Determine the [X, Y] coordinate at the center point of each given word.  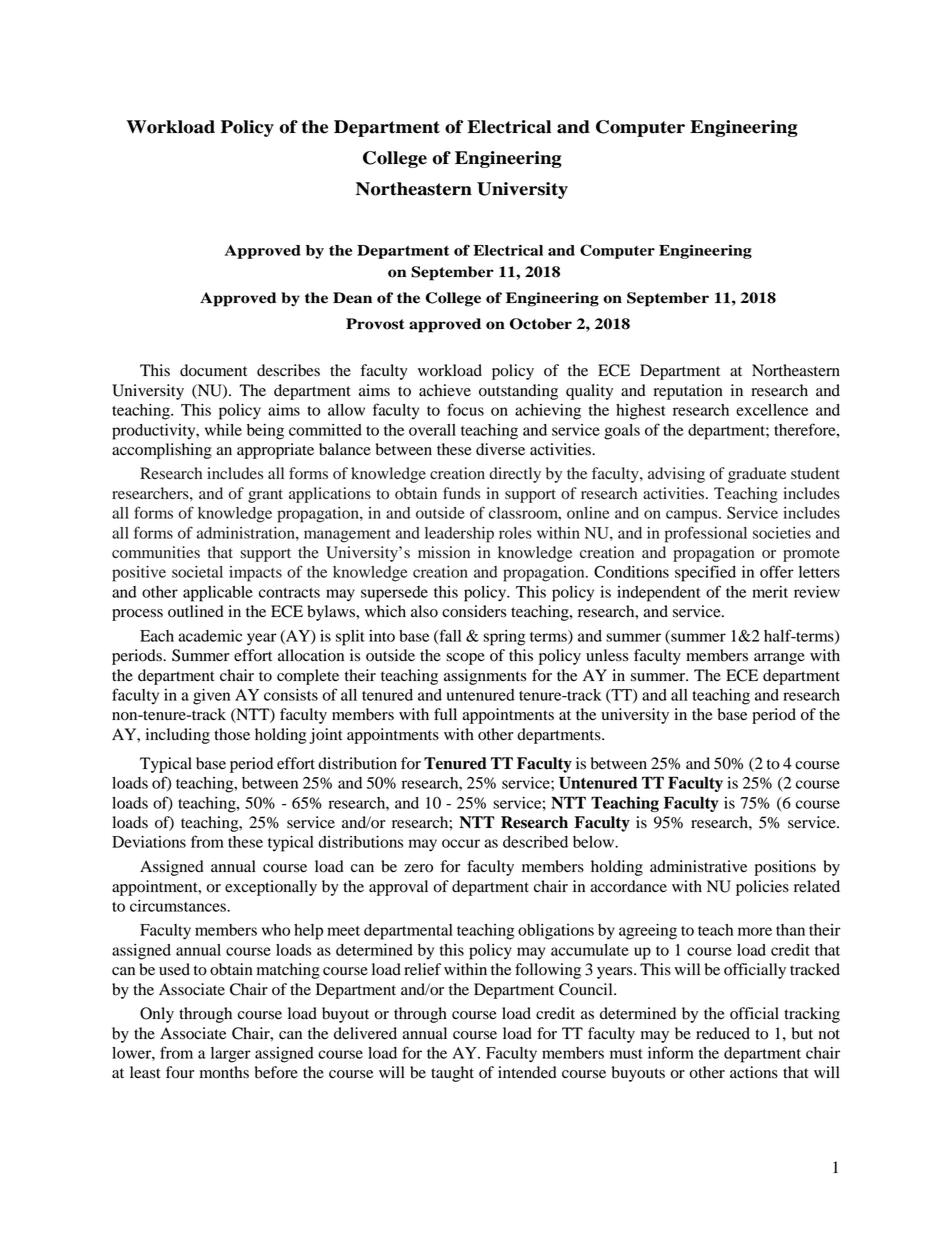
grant [265, 496]
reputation [688, 392]
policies [762, 888]
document [213, 370]
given [211, 697]
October [541, 324]
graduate [757, 475]
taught [452, 1074]
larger [231, 1055]
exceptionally [271, 888]
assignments [485, 677]
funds [461, 493]
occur [461, 843]
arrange [779, 659]
